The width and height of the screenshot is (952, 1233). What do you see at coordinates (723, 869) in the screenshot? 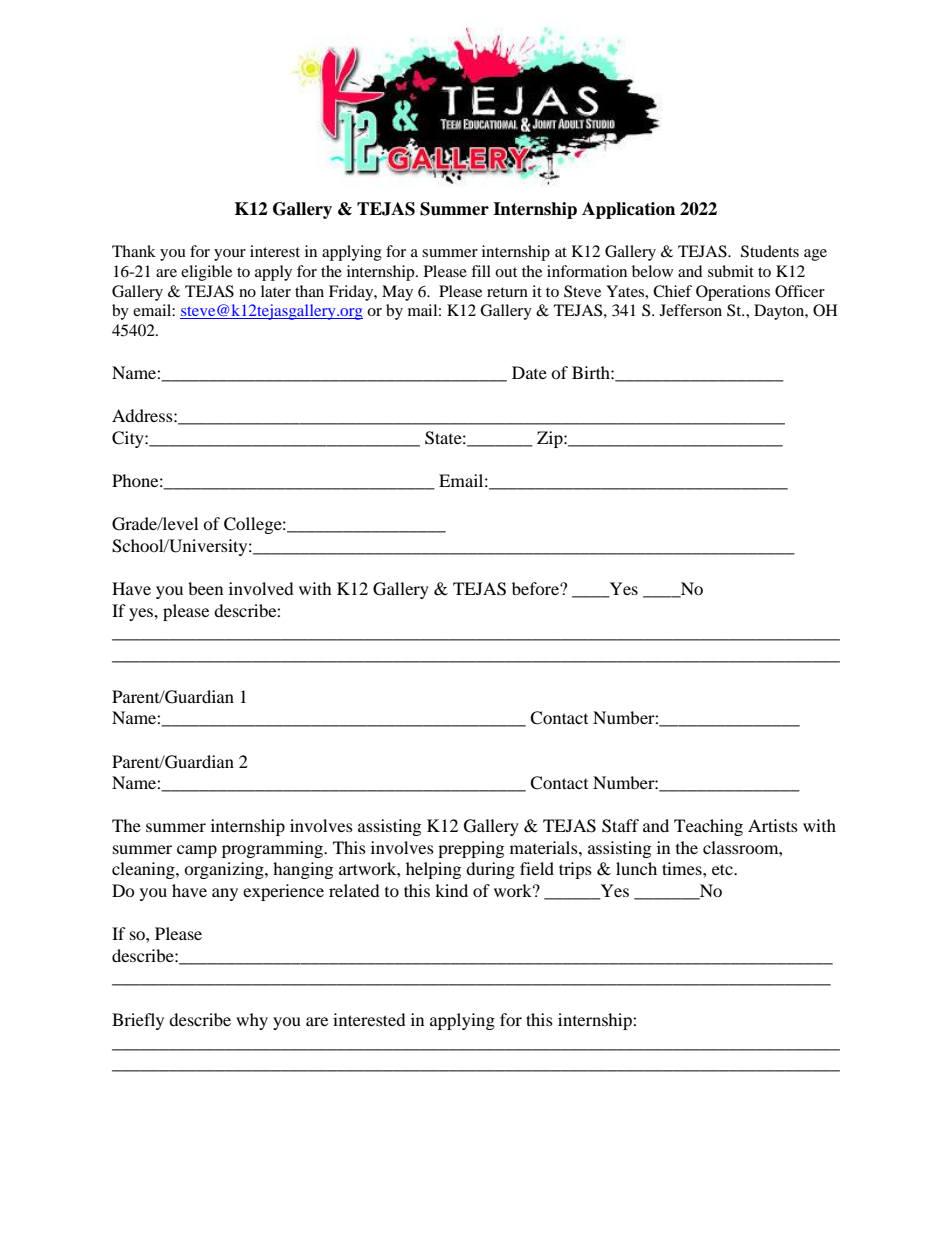
I see `etc` at bounding box center [723, 869].
